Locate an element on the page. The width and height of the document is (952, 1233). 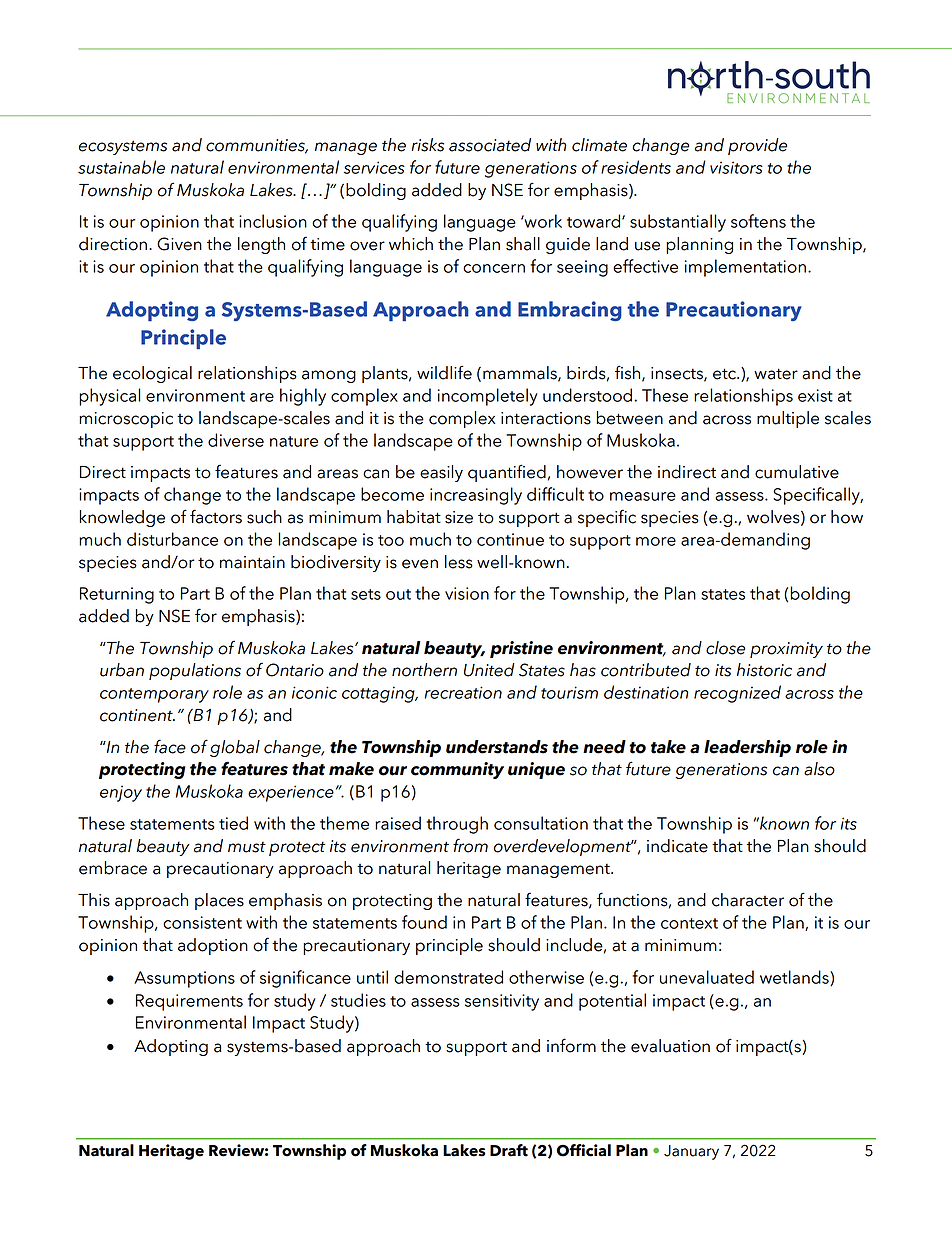
risks is located at coordinates (427, 145).
